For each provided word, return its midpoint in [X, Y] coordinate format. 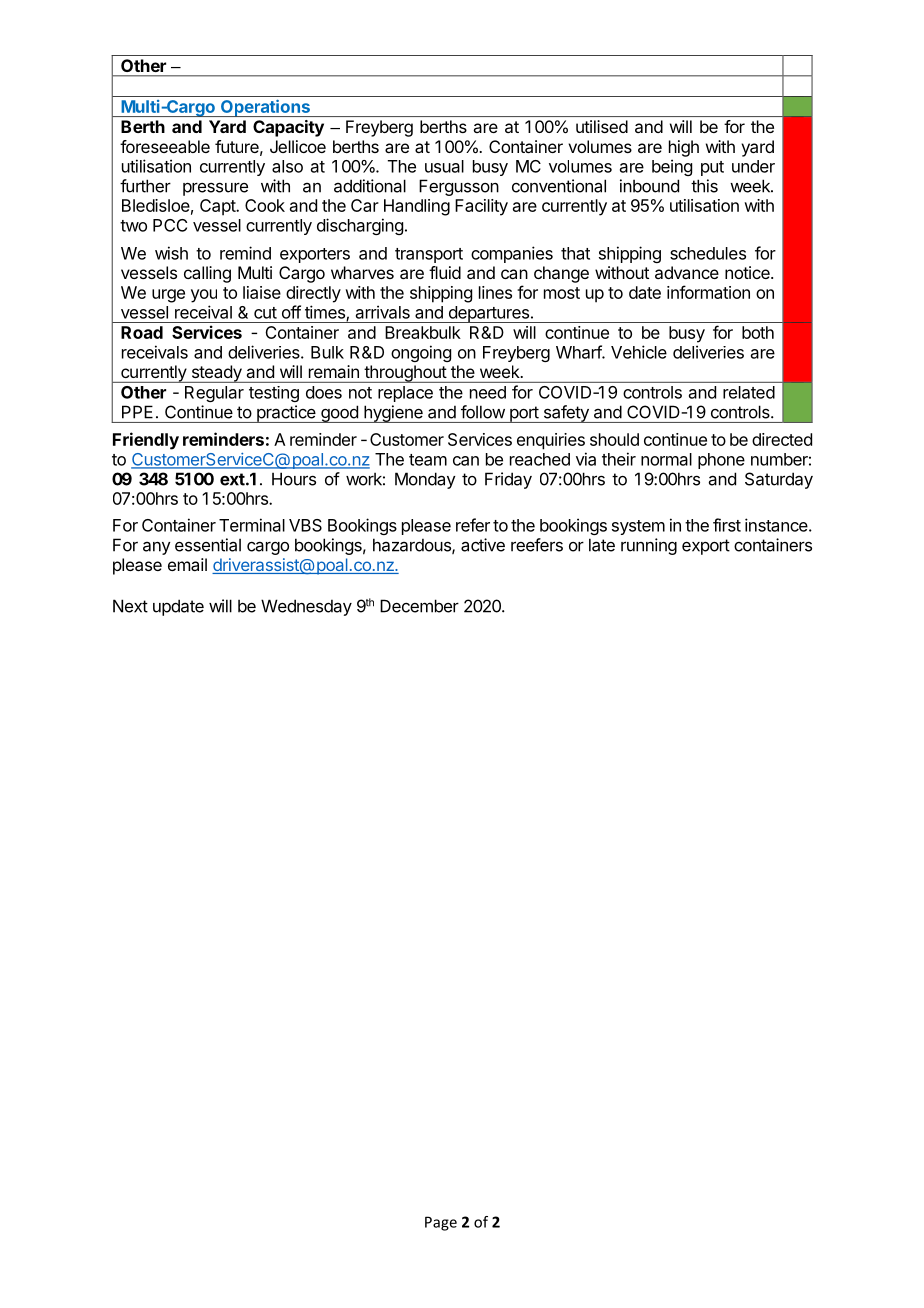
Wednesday [306, 607]
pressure [215, 189]
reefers [537, 545]
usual [444, 166]
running [649, 546]
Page [441, 1223]
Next [130, 606]
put [712, 168]
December [419, 606]
